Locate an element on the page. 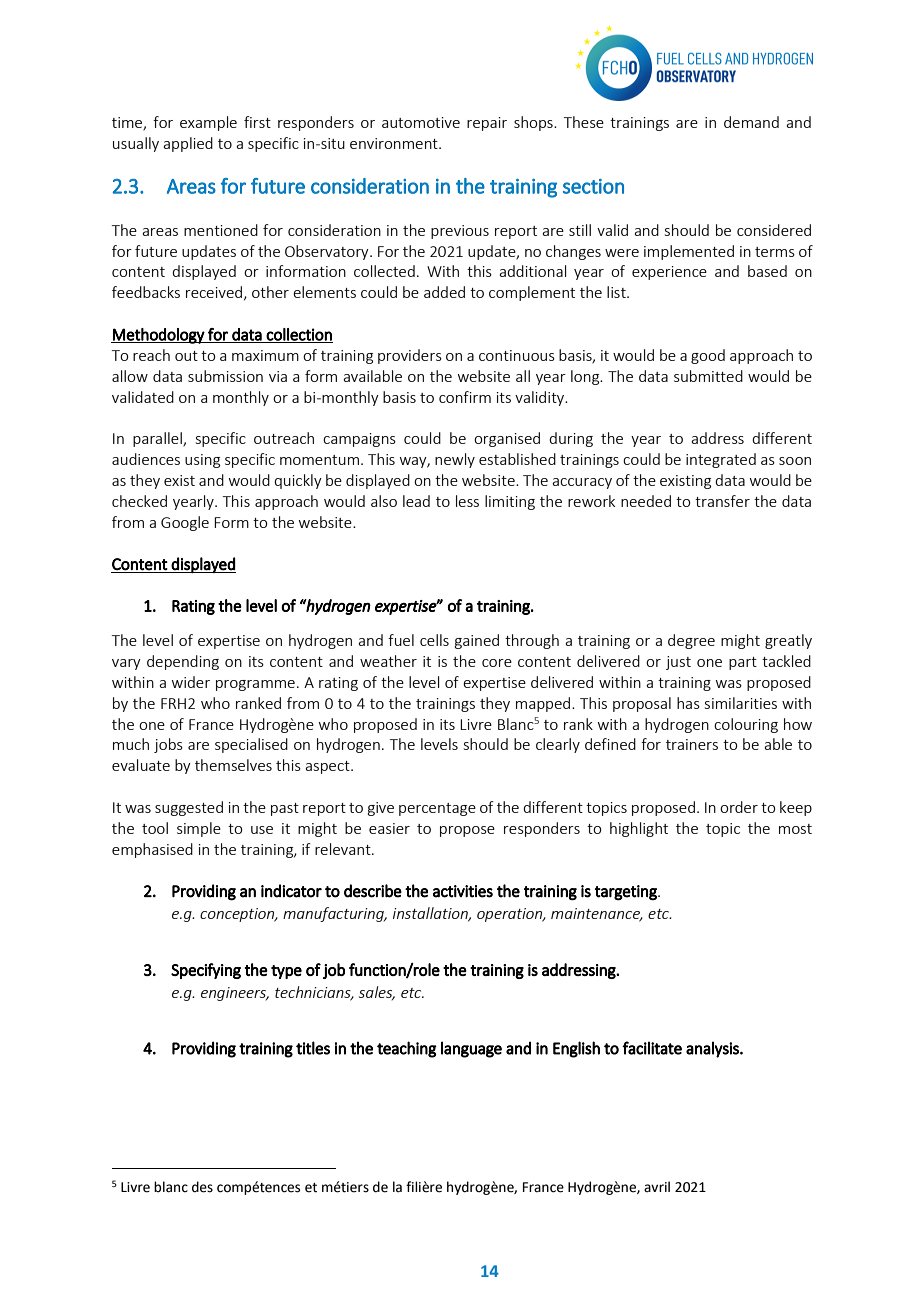  demand is located at coordinates (751, 122).
